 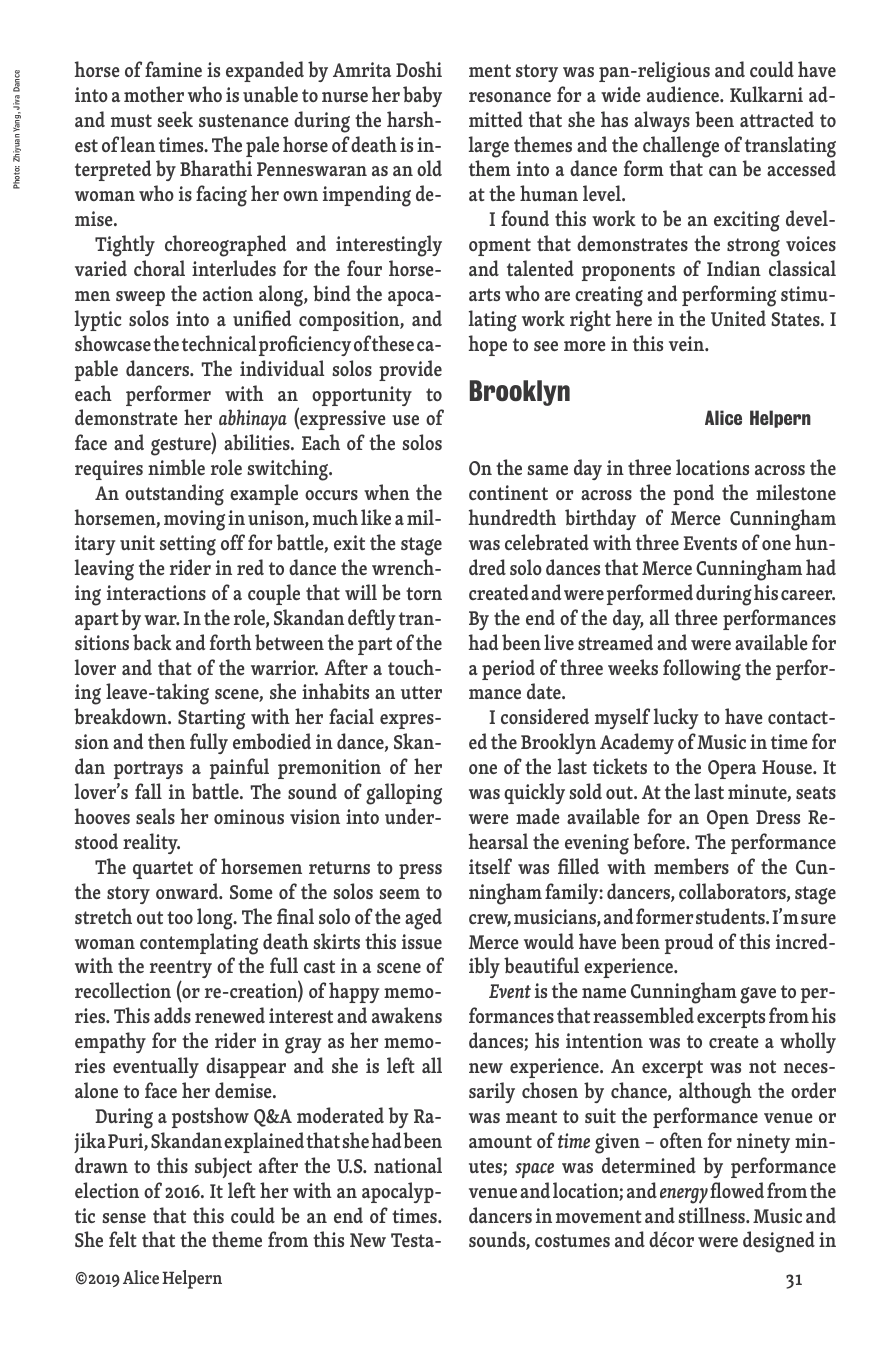 I want to click on baby, so click(x=422, y=96).
